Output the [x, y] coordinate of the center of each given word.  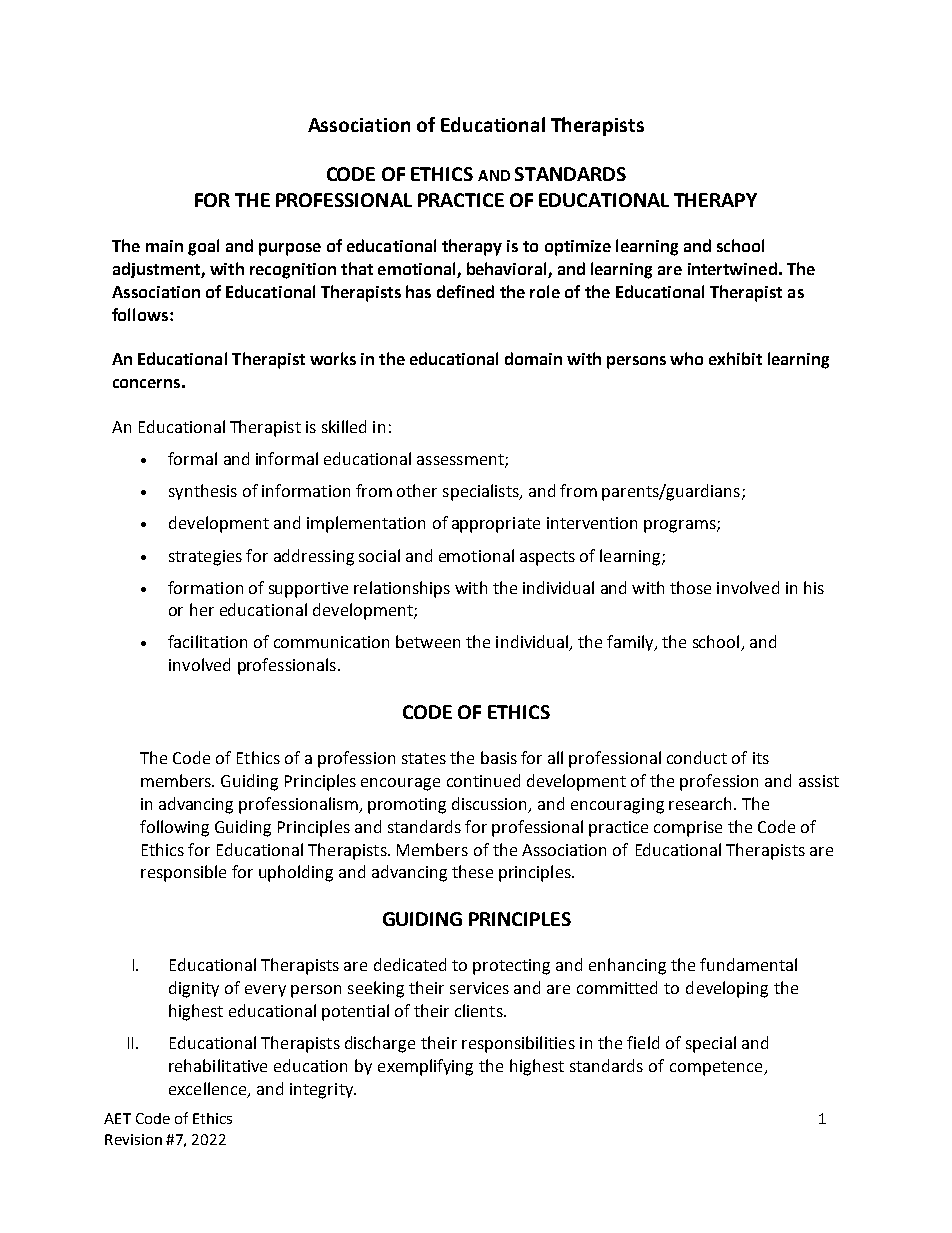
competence [717, 1068]
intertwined [732, 268]
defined [465, 291]
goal [203, 247]
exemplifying [425, 1067]
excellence [209, 1089]
